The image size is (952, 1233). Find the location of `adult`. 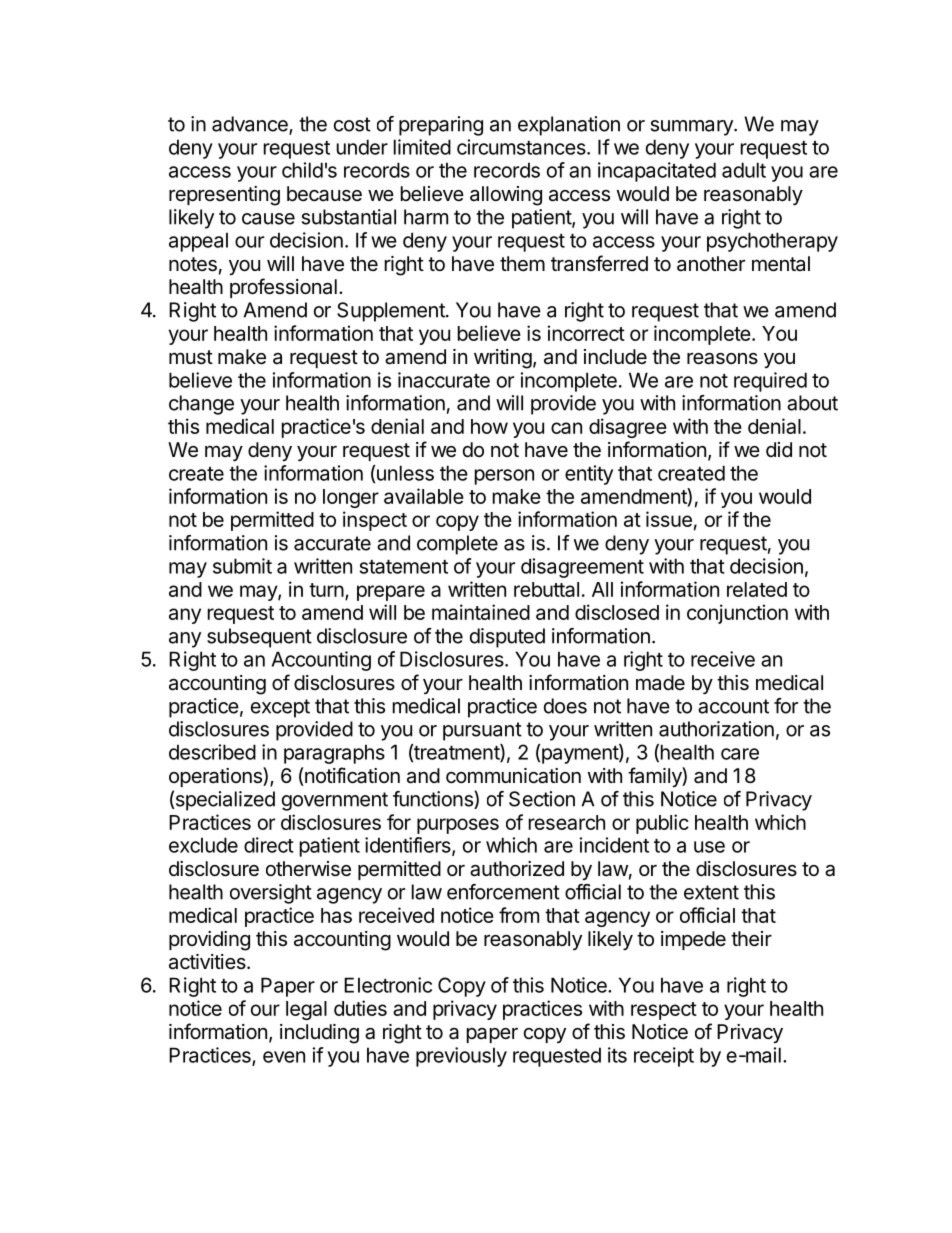

adult is located at coordinates (744, 170).
